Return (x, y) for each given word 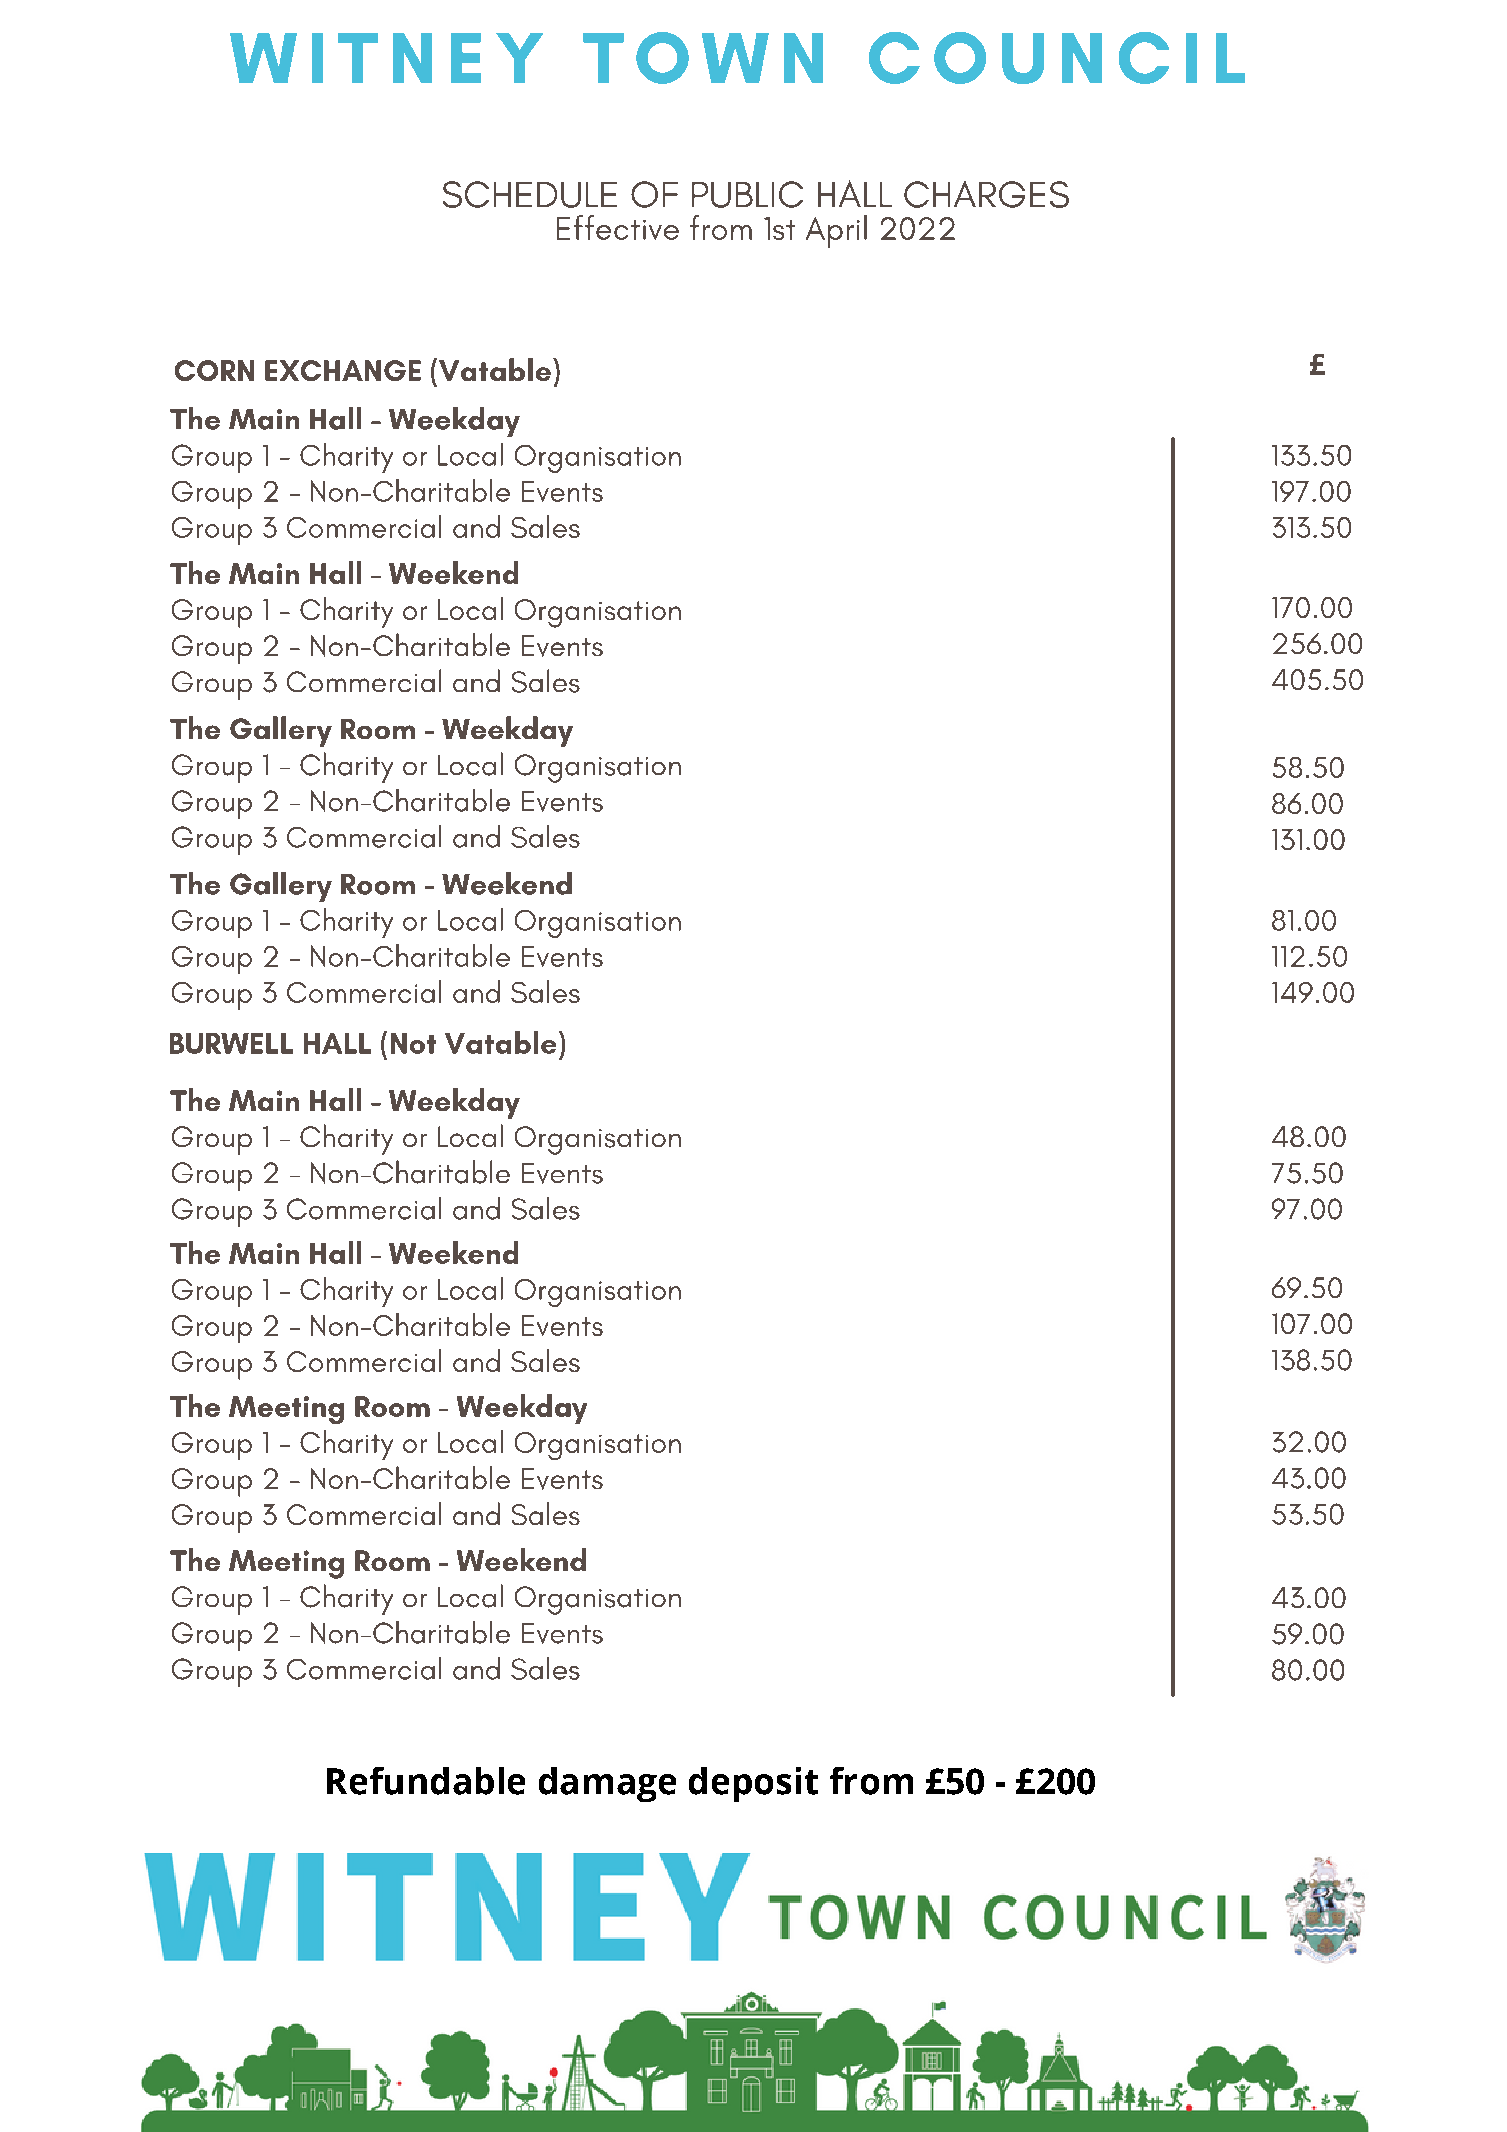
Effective (618, 227)
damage (607, 1784)
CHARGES (986, 194)
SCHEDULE (530, 194)
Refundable (426, 1781)
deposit (753, 1784)
